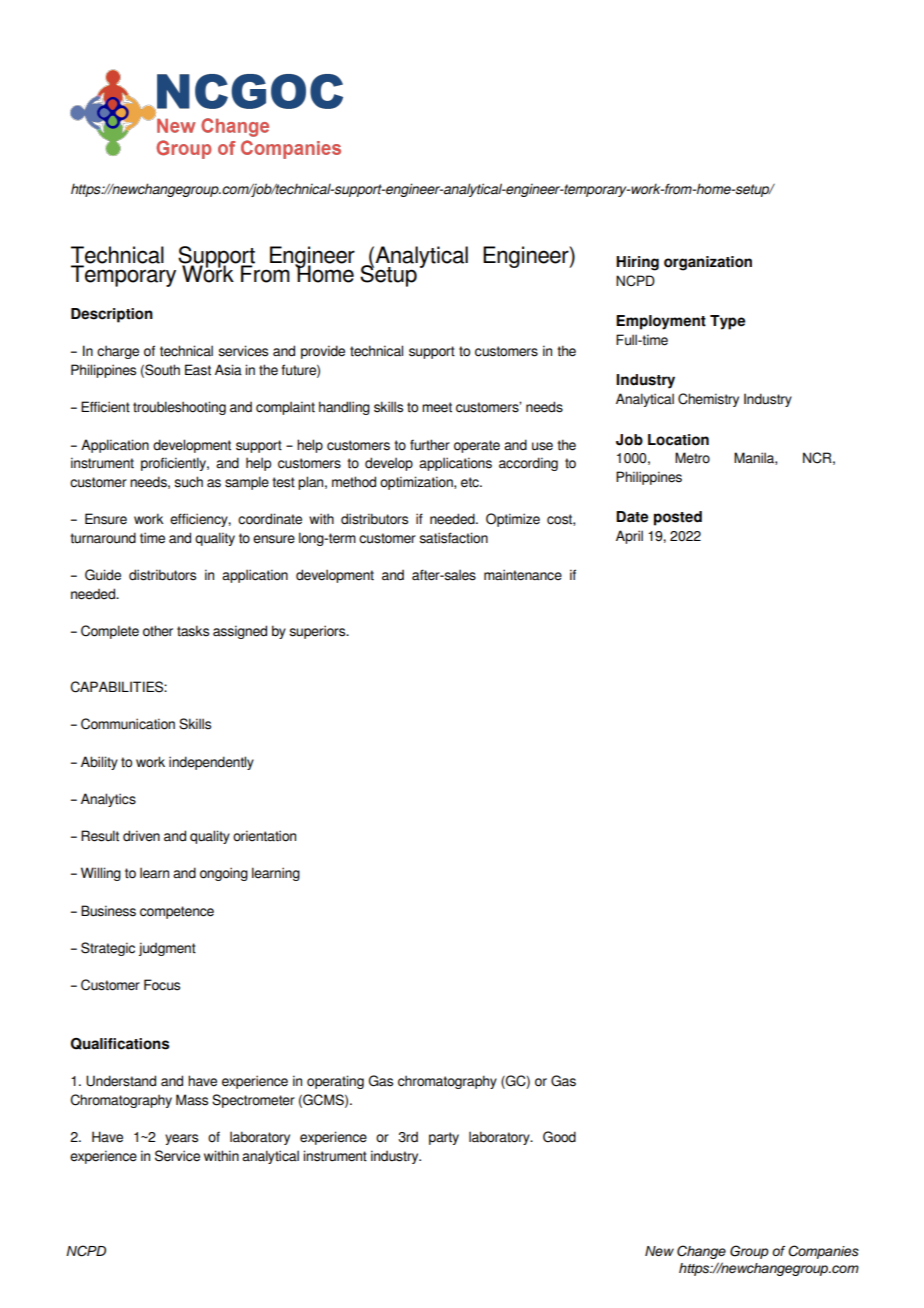  Describe the element at coordinates (264, 836) in the document. I see `orientation` at that location.
